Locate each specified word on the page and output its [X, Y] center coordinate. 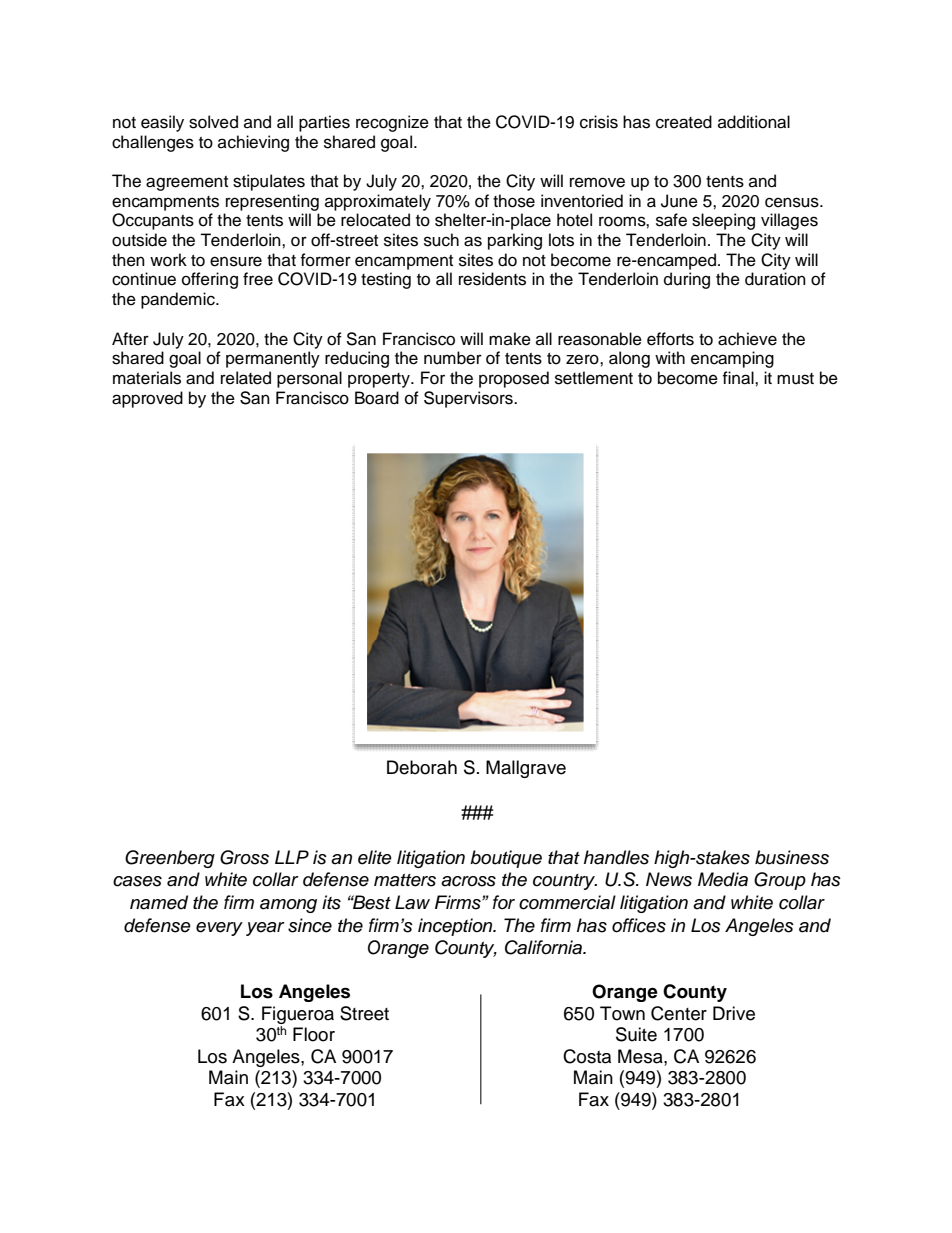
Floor [314, 1034]
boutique [506, 859]
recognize [392, 123]
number [453, 358]
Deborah [422, 767]
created [684, 122]
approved [147, 399]
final [739, 378]
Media [723, 879]
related [246, 378]
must [795, 379]
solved [213, 122]
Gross [244, 857]
